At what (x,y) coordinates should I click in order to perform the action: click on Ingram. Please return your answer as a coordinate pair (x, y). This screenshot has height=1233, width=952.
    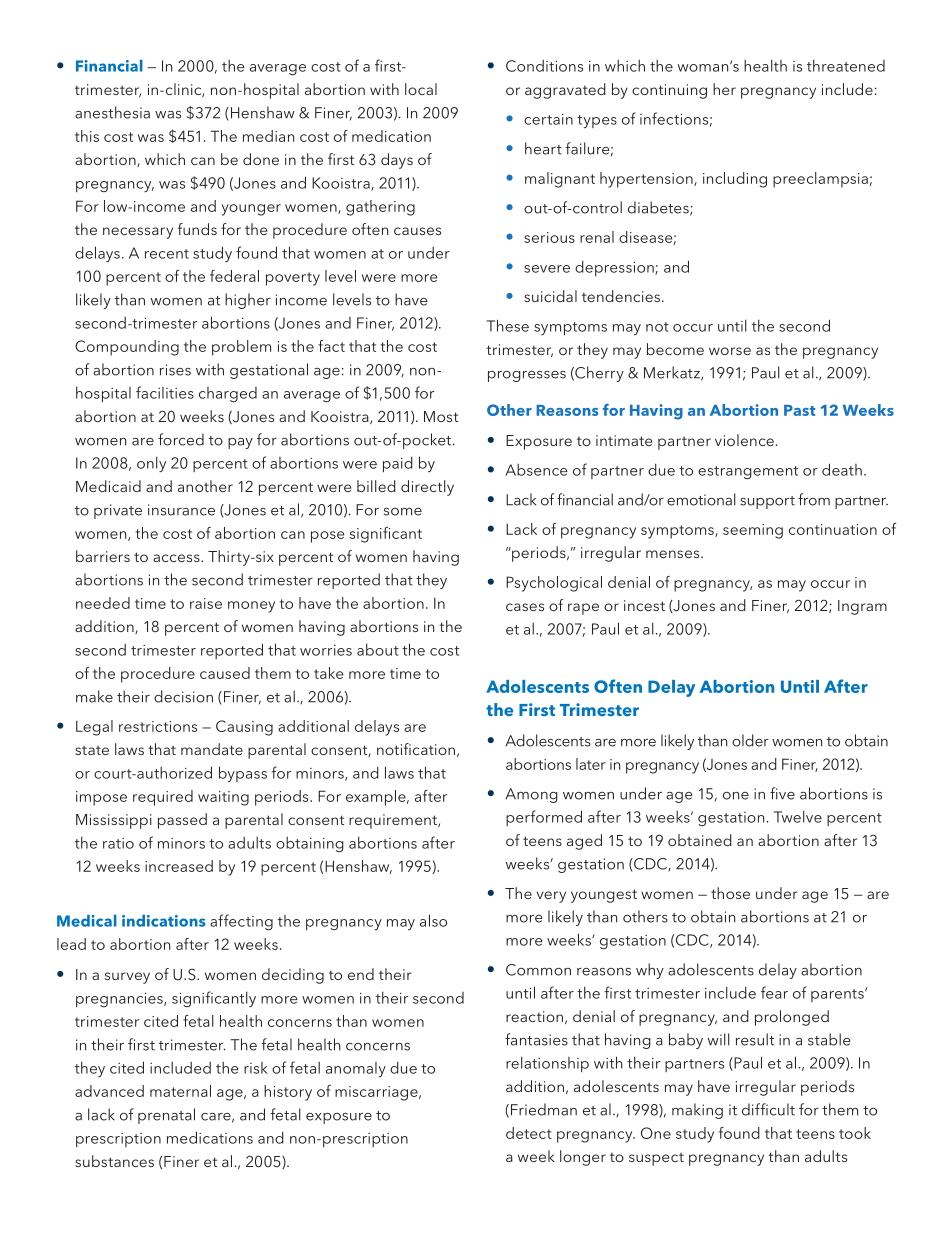
    Looking at the image, I should click on (862, 607).
